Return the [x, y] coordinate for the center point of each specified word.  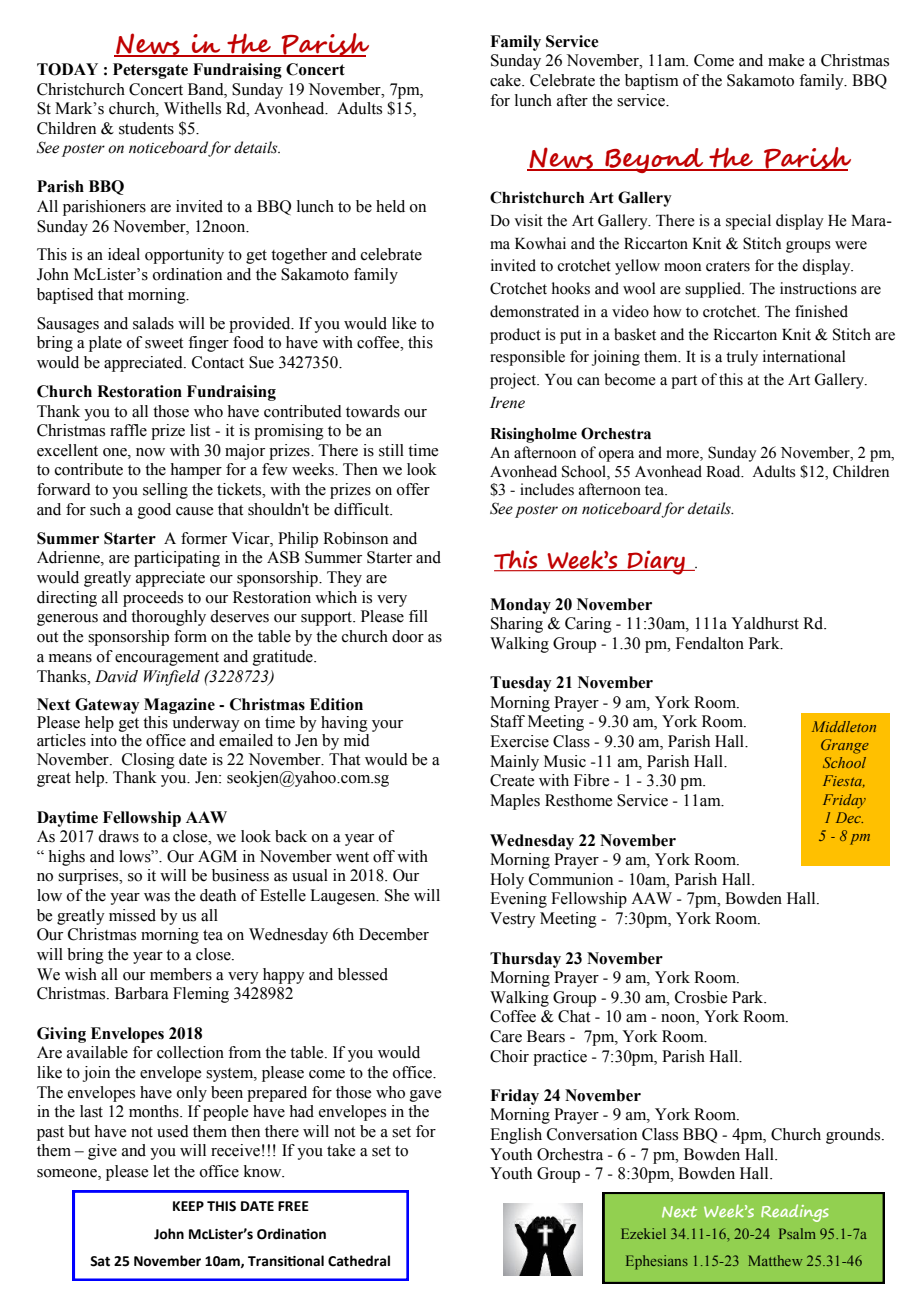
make [786, 60]
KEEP [188, 1206]
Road [724, 471]
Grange [845, 746]
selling [165, 491]
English [516, 1136]
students [146, 128]
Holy [507, 881]
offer [413, 489]
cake [506, 80]
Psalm [797, 1233]
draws [118, 836]
